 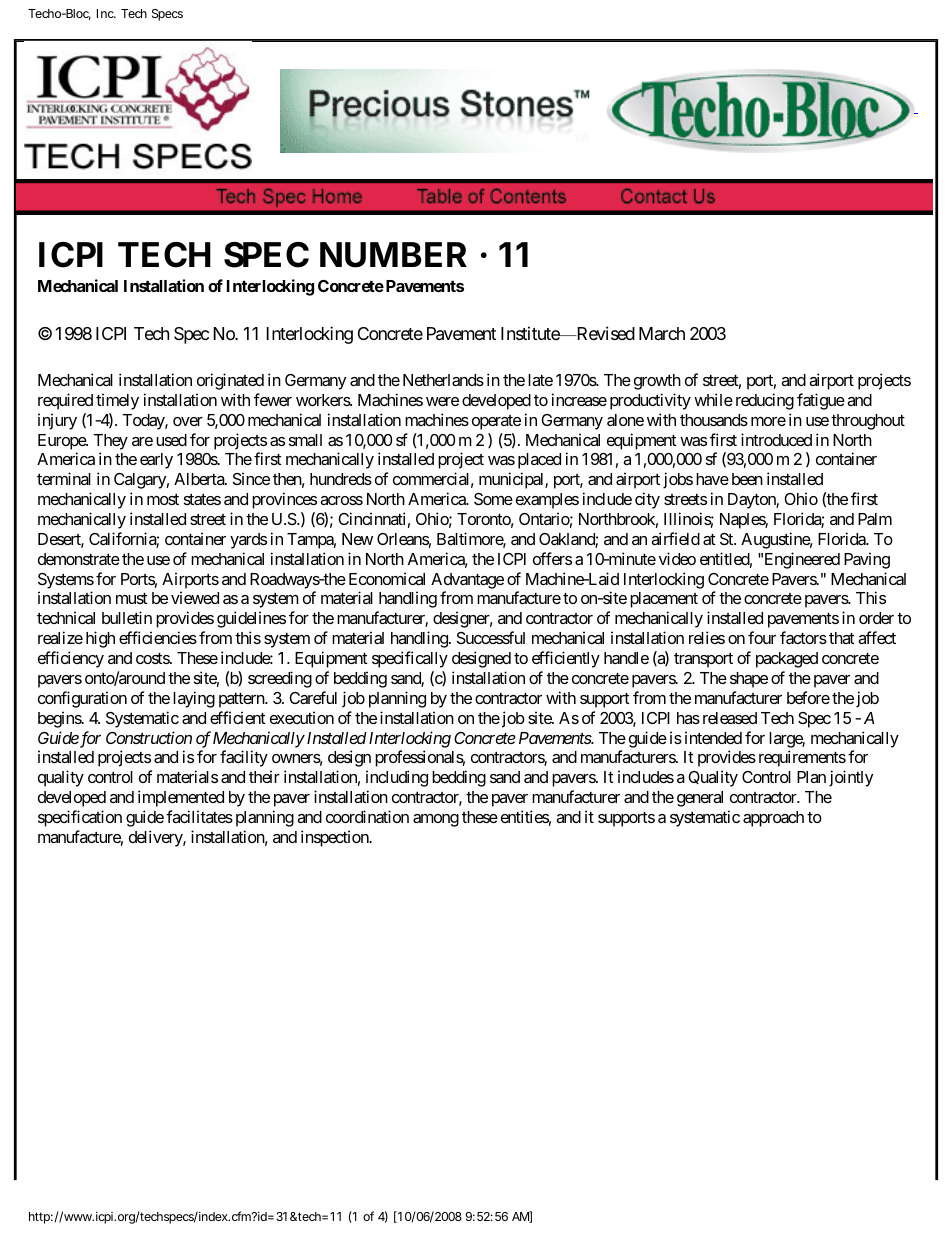 What do you see at coordinates (171, 440) in the document?
I see `used` at bounding box center [171, 440].
